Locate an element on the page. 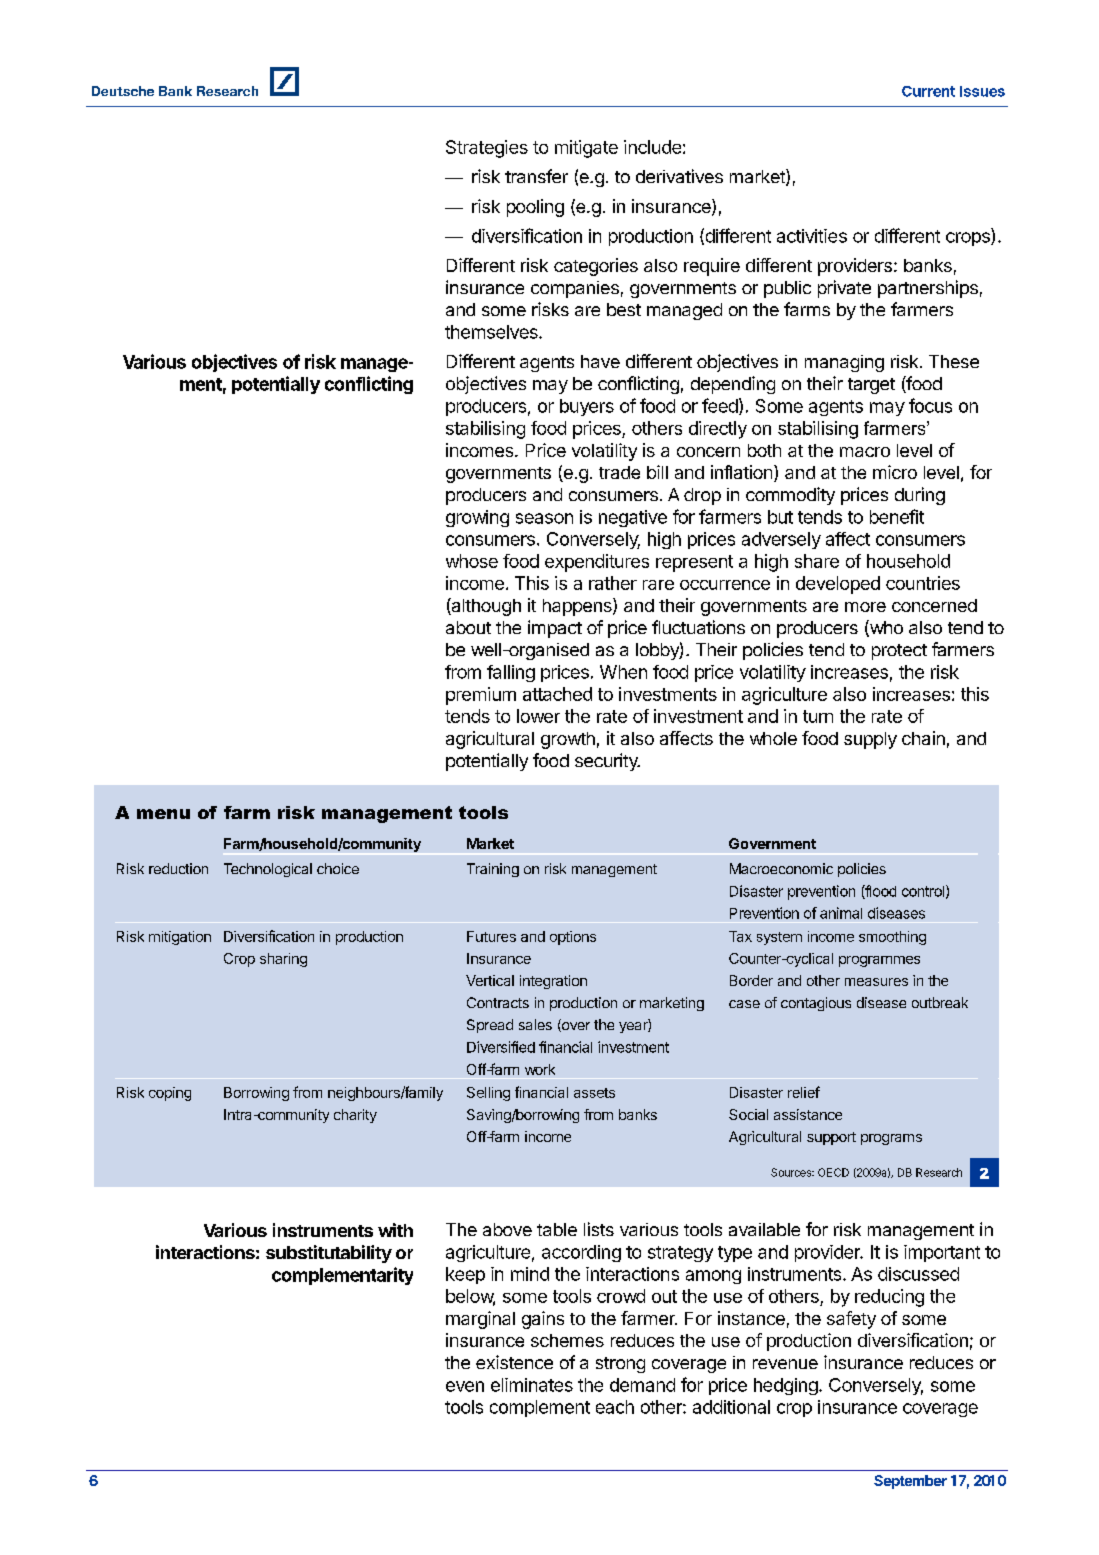  September is located at coordinates (910, 1482).
